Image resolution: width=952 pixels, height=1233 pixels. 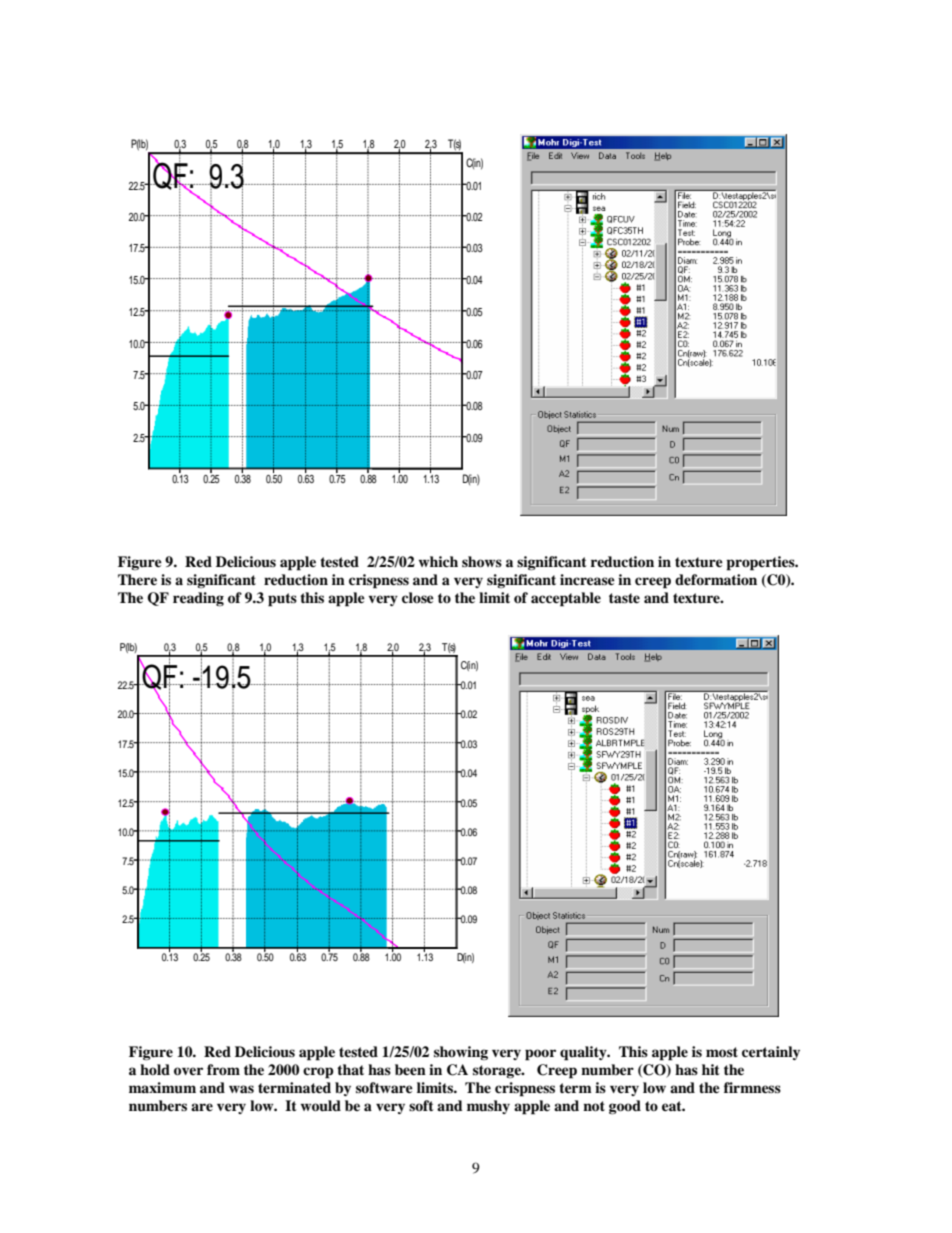 I want to click on puts, so click(x=282, y=600).
